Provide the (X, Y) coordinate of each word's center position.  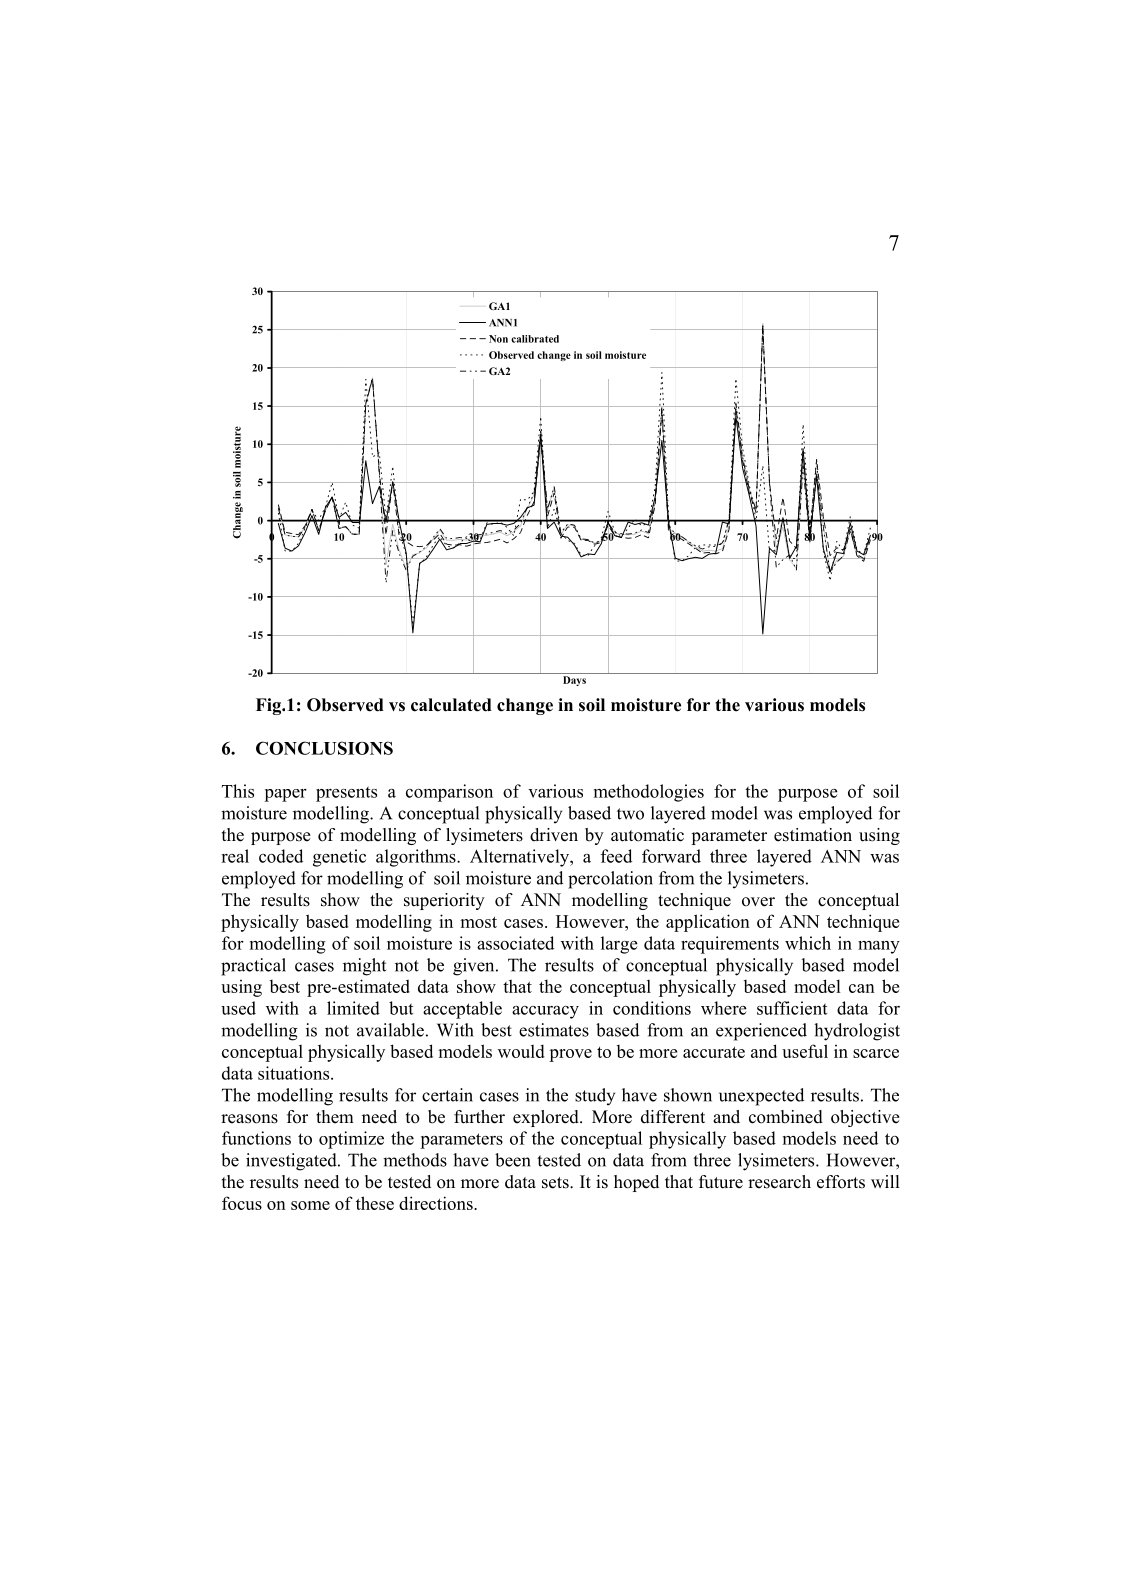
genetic (339, 858)
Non (498, 339)
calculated (451, 705)
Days (574, 681)
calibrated (535, 339)
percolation (610, 880)
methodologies (649, 793)
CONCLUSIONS (324, 748)
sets (556, 1183)
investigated (292, 1162)
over (758, 902)
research (779, 1182)
